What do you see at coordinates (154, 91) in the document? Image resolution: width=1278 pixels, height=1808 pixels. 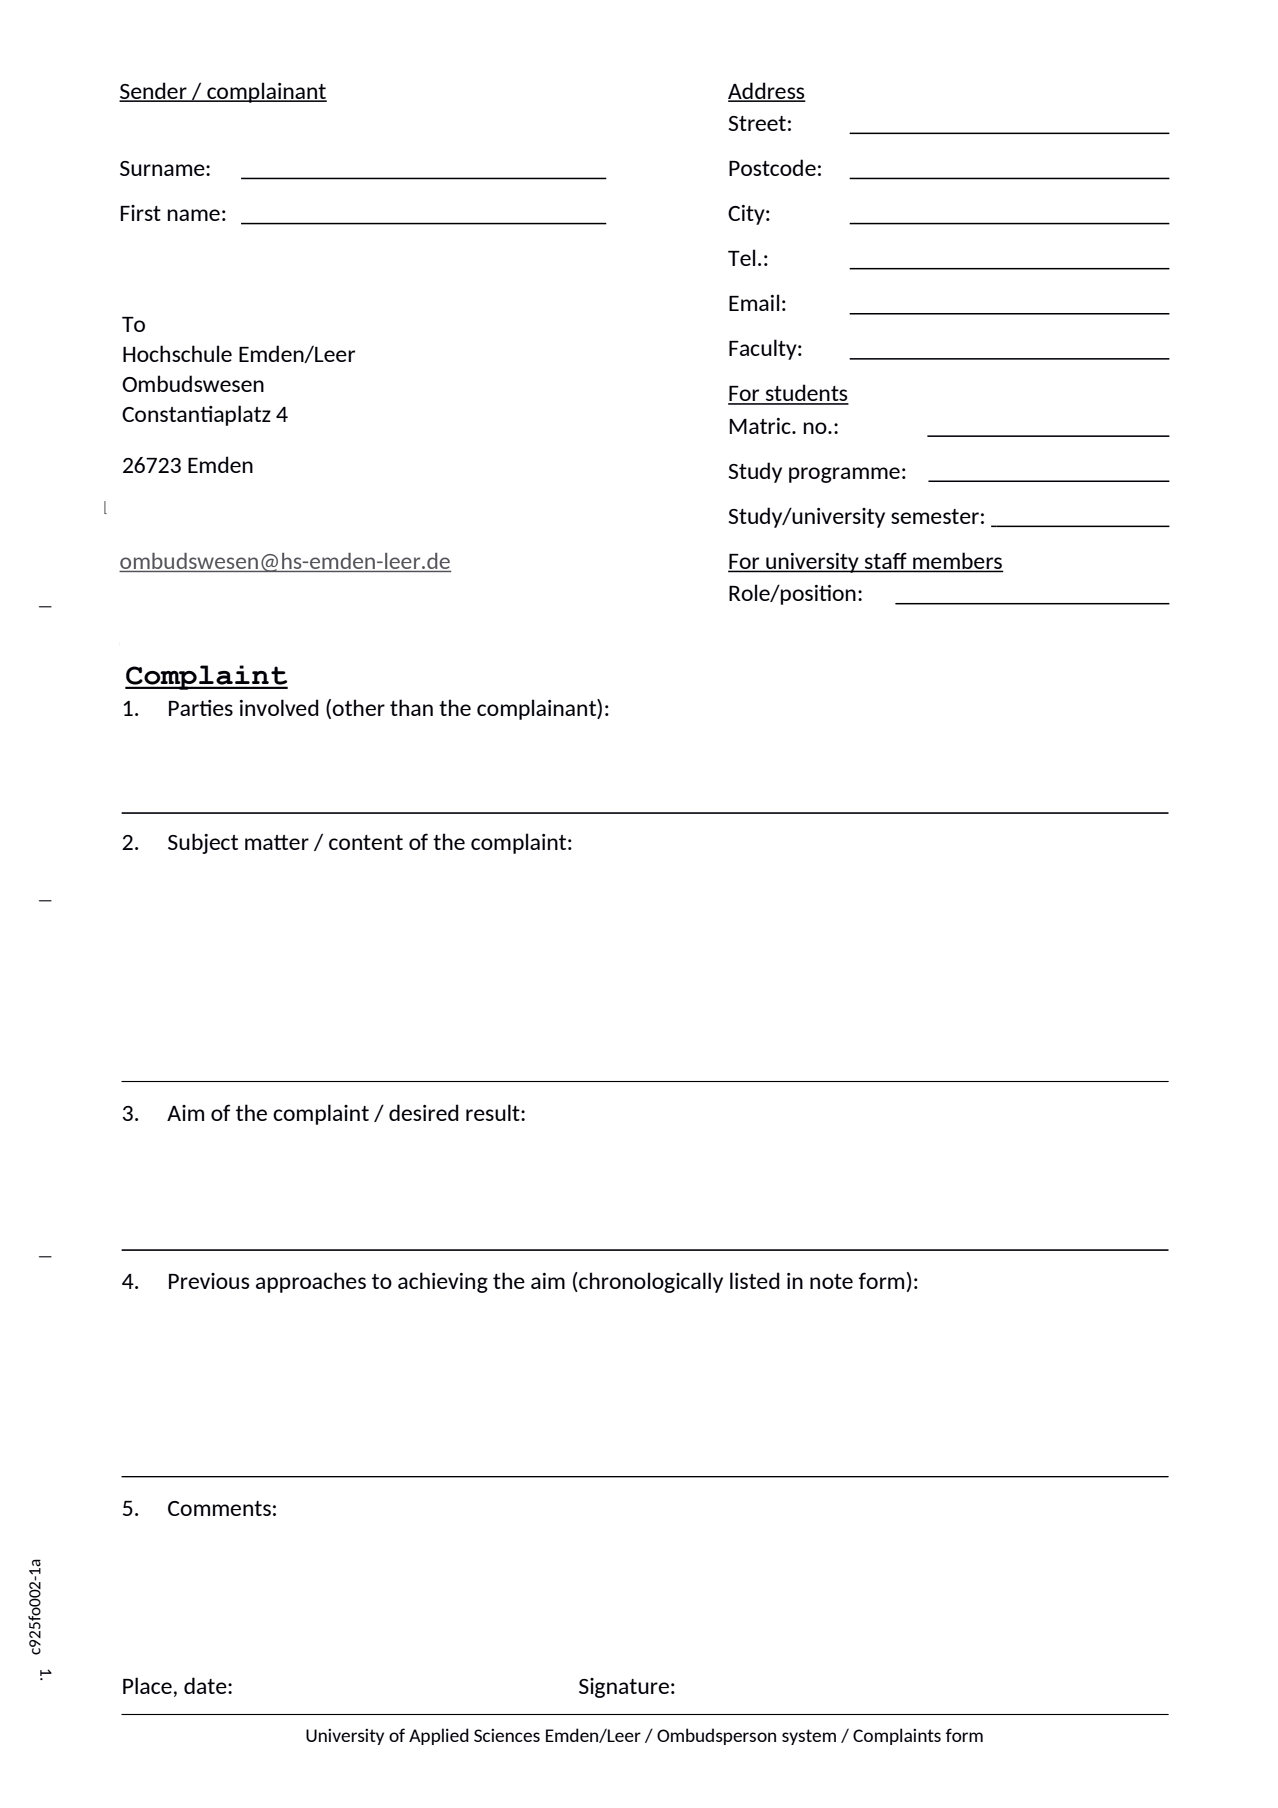 I see `Sender` at bounding box center [154, 91].
